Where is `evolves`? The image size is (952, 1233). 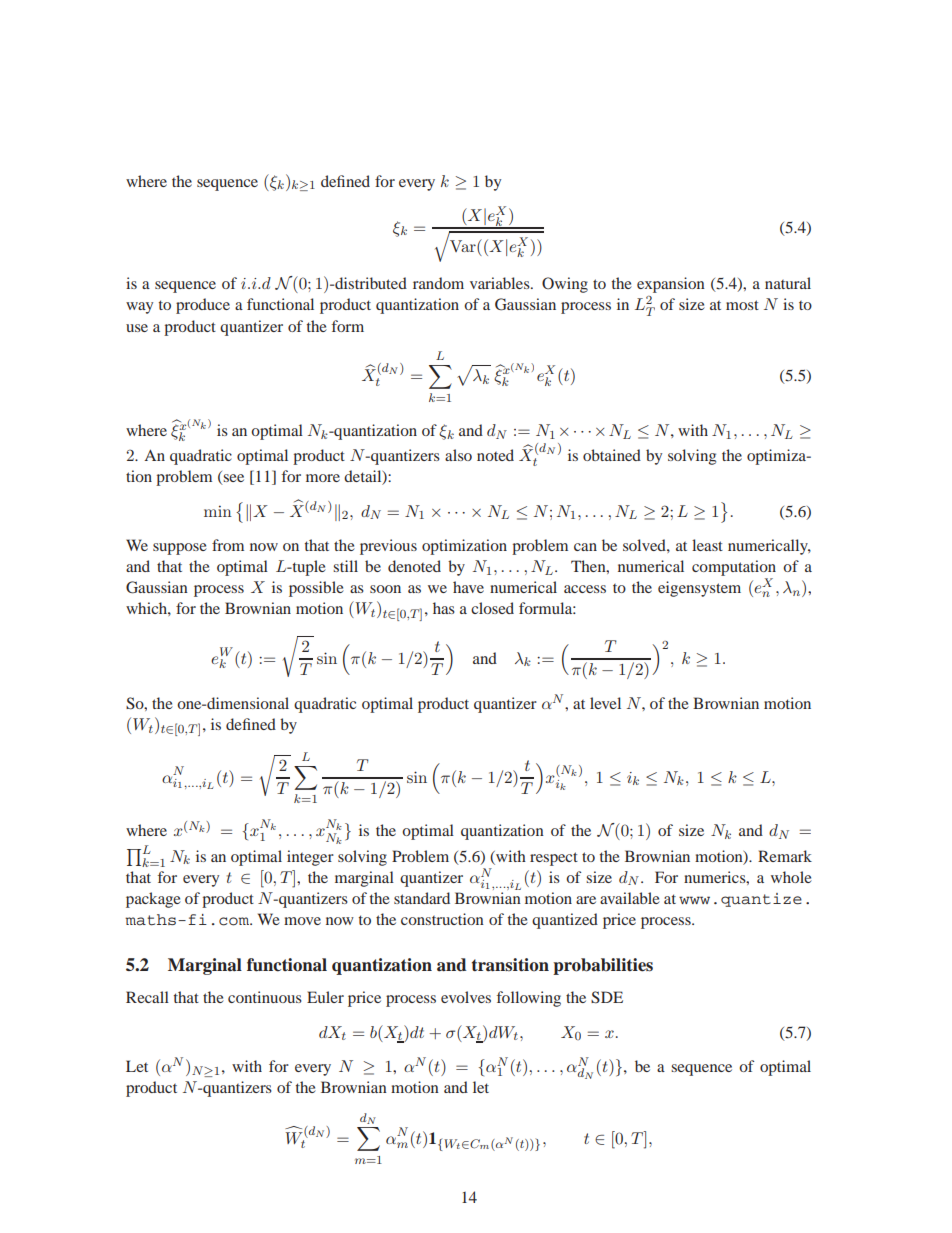
evolves is located at coordinates (466, 997).
